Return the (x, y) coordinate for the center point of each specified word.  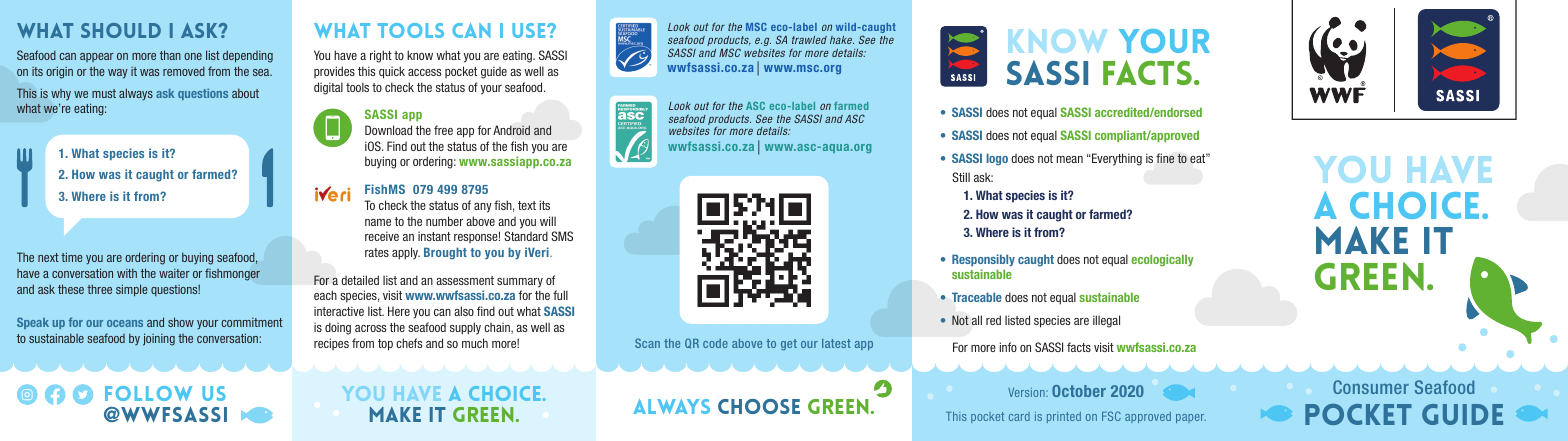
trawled (809, 40)
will (548, 221)
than (170, 55)
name (378, 222)
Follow (148, 393)
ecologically (1162, 260)
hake (842, 40)
